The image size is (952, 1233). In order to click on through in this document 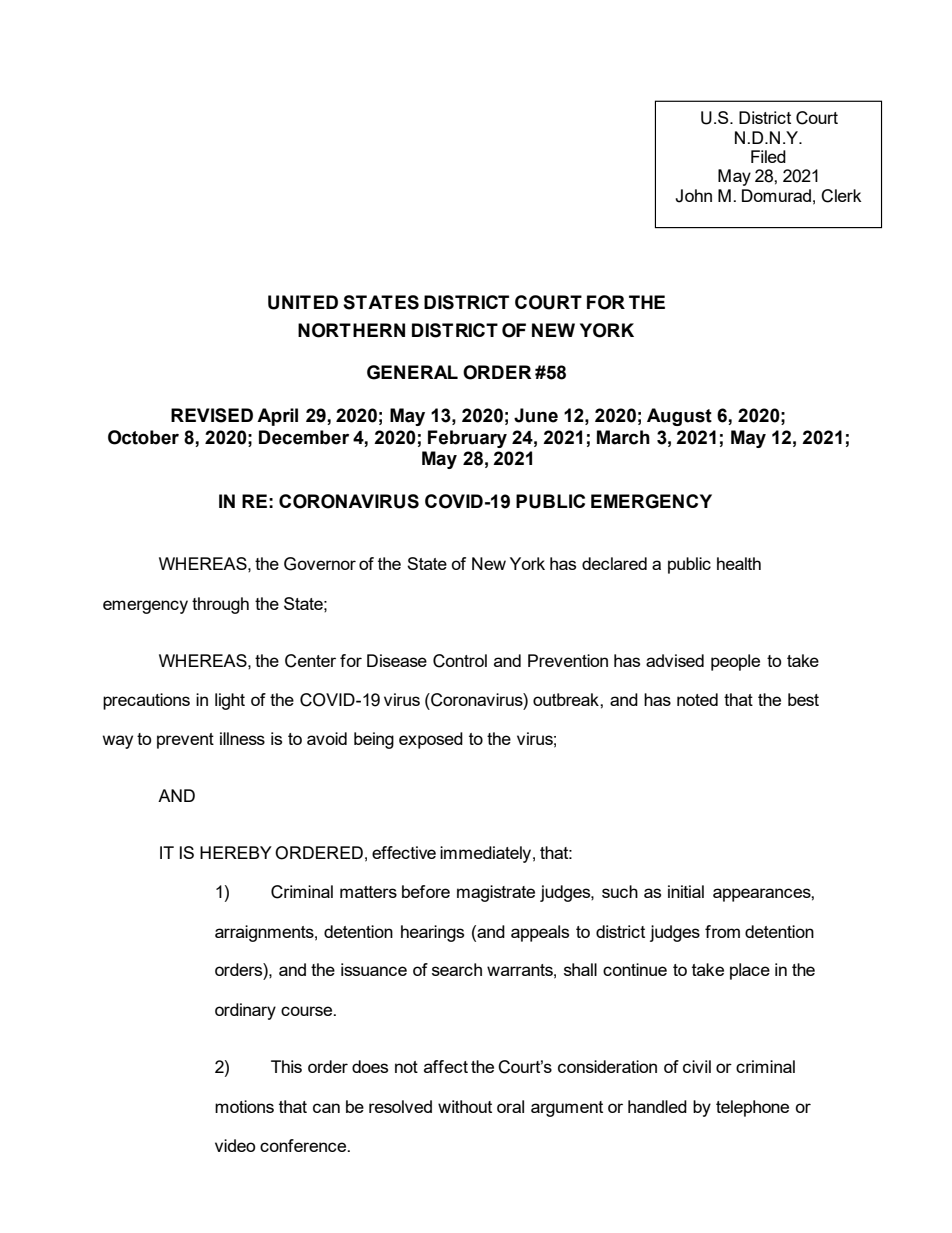, I will do `click(220, 605)`.
